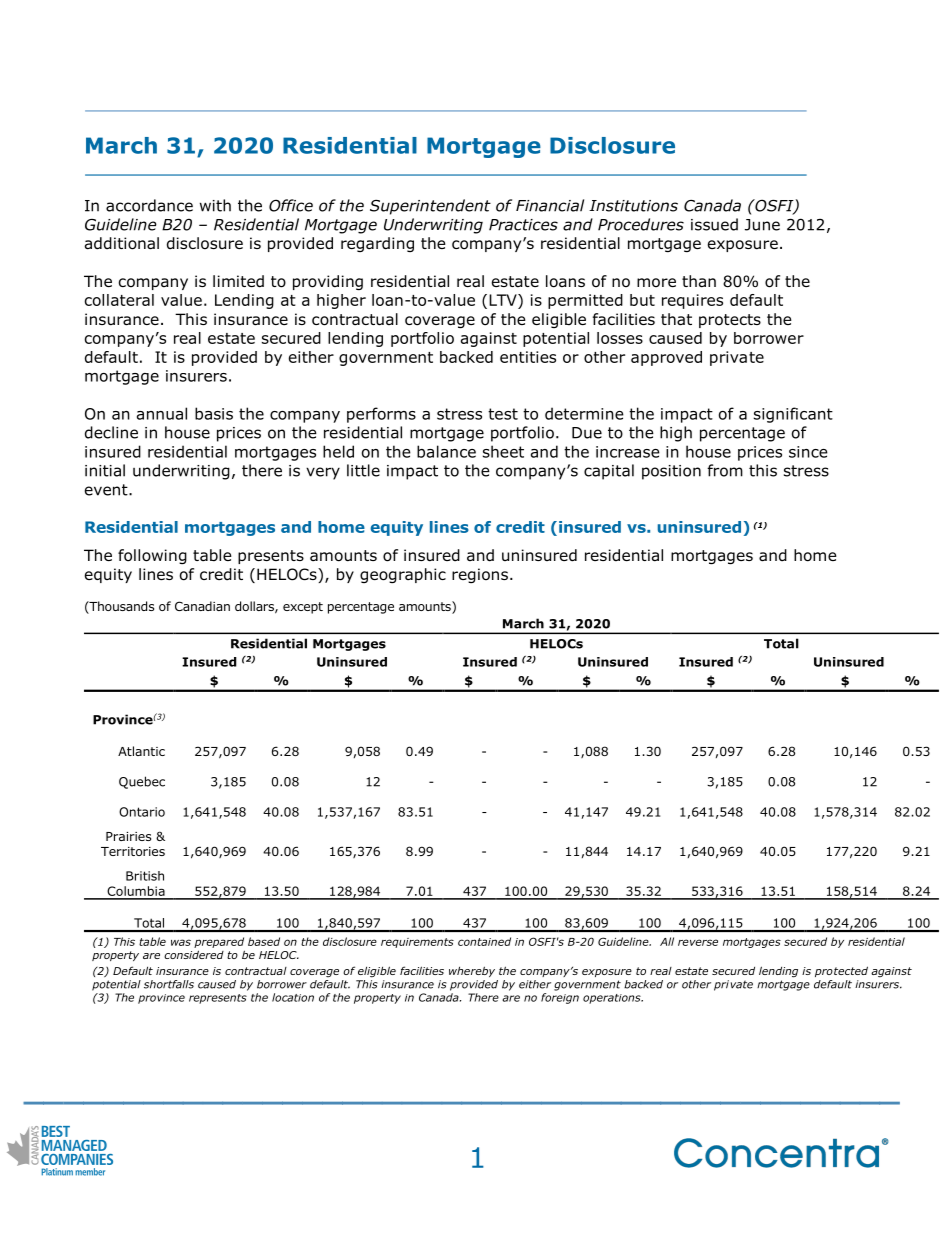  I want to click on Practices, so click(523, 225).
